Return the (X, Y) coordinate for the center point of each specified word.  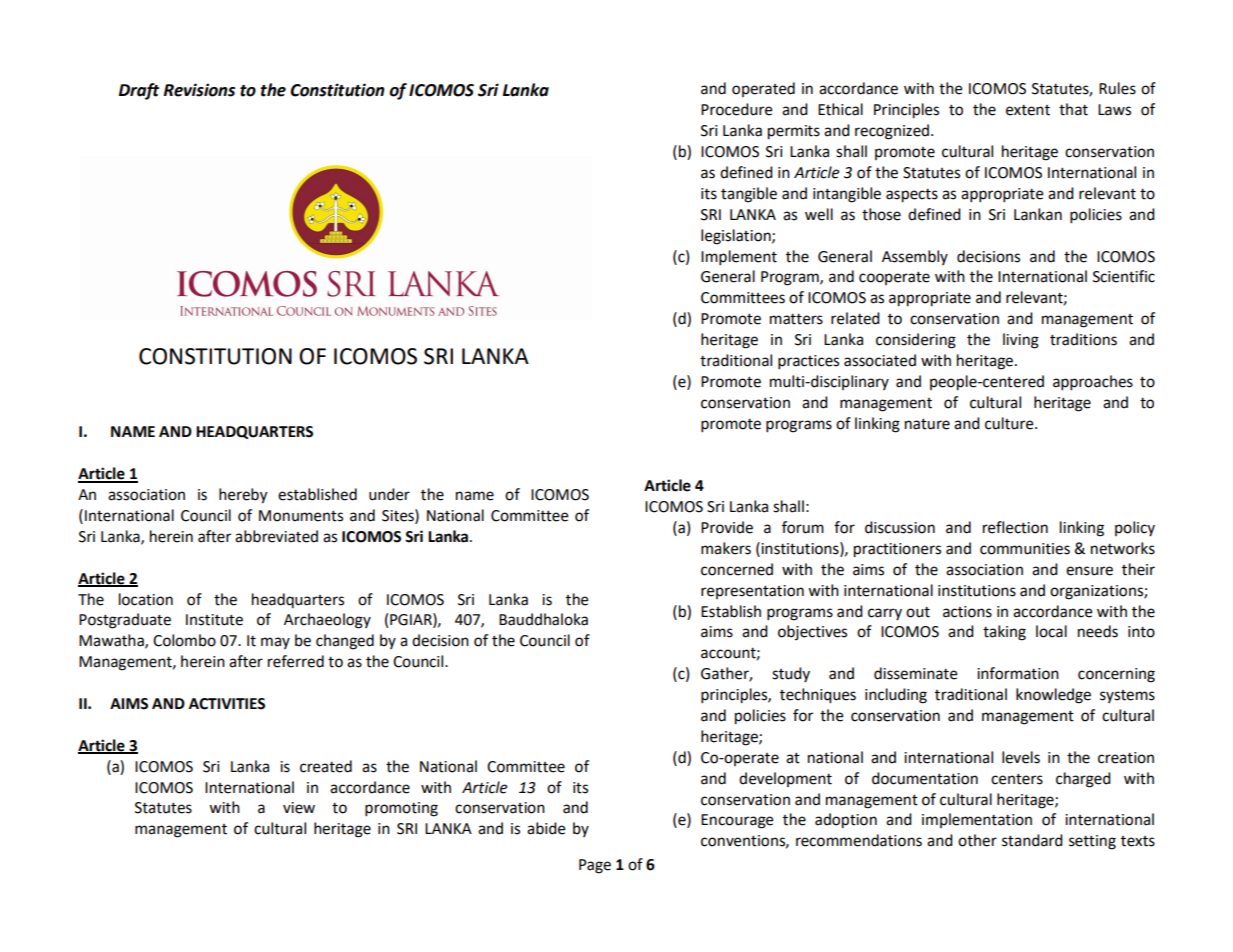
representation (752, 592)
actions (967, 612)
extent (1028, 110)
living (1021, 341)
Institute (214, 620)
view (299, 808)
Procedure (736, 109)
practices (808, 362)
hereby (243, 496)
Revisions (199, 90)
